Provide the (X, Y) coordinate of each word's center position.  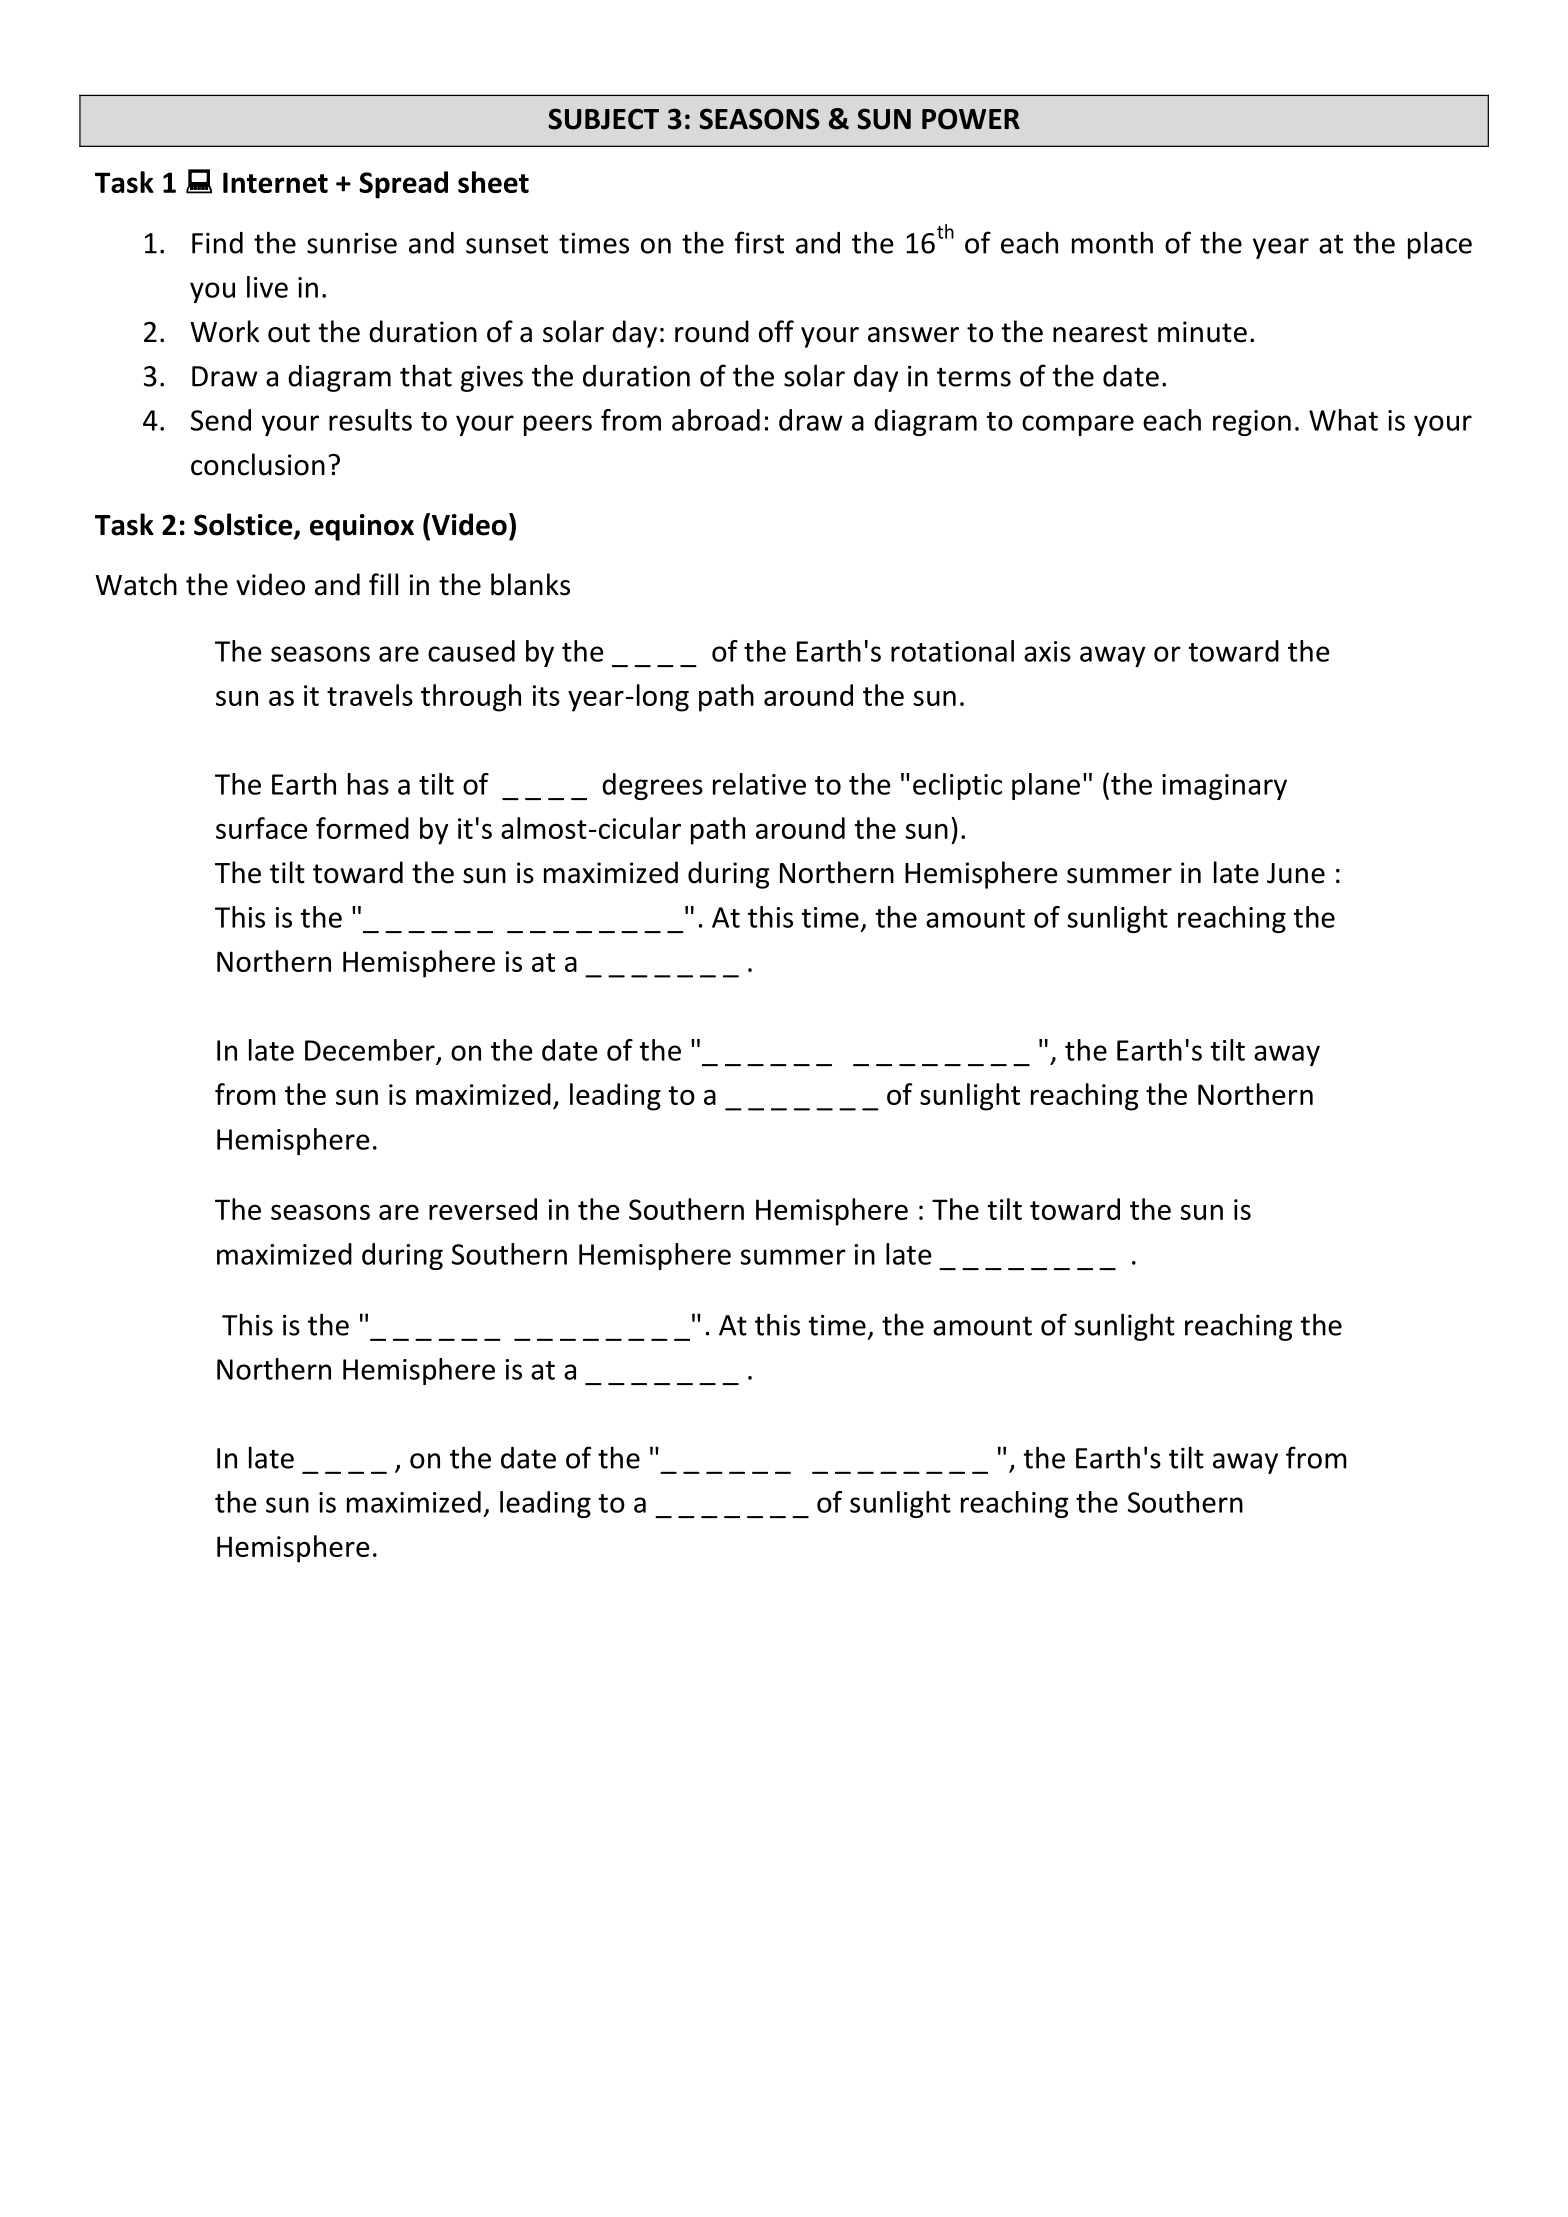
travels (370, 695)
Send (221, 420)
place (1440, 245)
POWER (971, 119)
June (1296, 873)
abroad (716, 420)
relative (759, 784)
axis (1047, 651)
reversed (483, 1209)
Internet (275, 182)
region (1252, 423)
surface (262, 828)
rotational (952, 651)
